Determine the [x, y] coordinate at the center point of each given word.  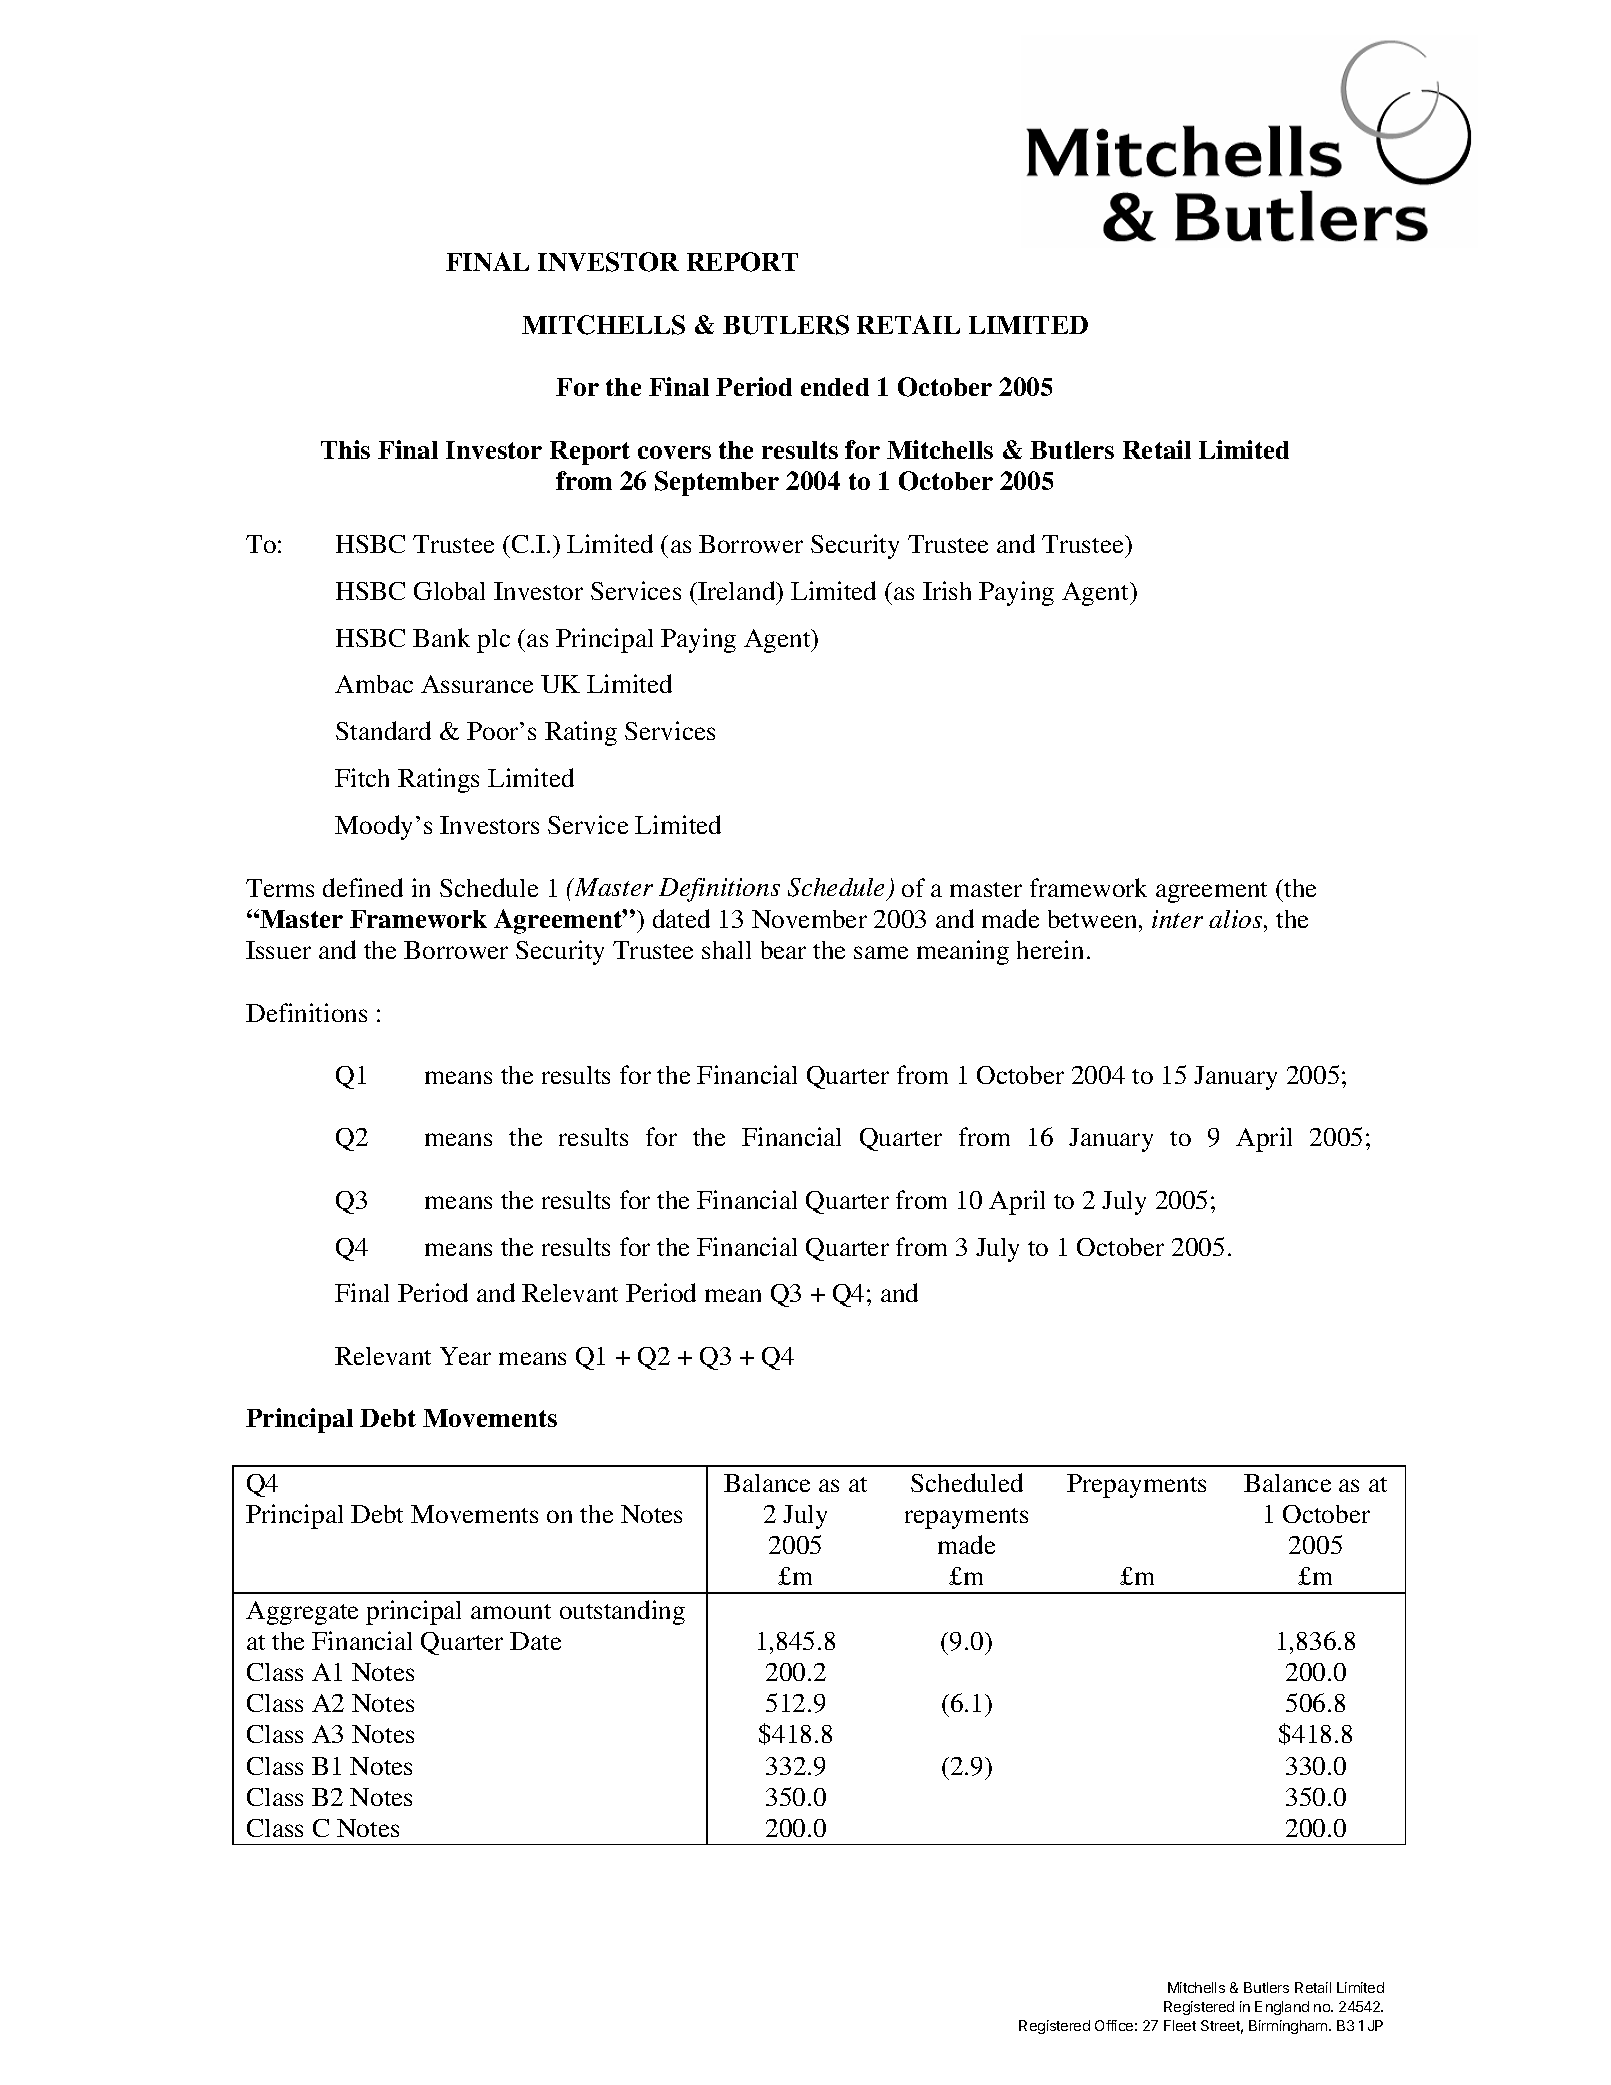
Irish [947, 590]
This [345, 449]
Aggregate [302, 1613]
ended [835, 387]
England [1282, 2008]
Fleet [1180, 2025]
